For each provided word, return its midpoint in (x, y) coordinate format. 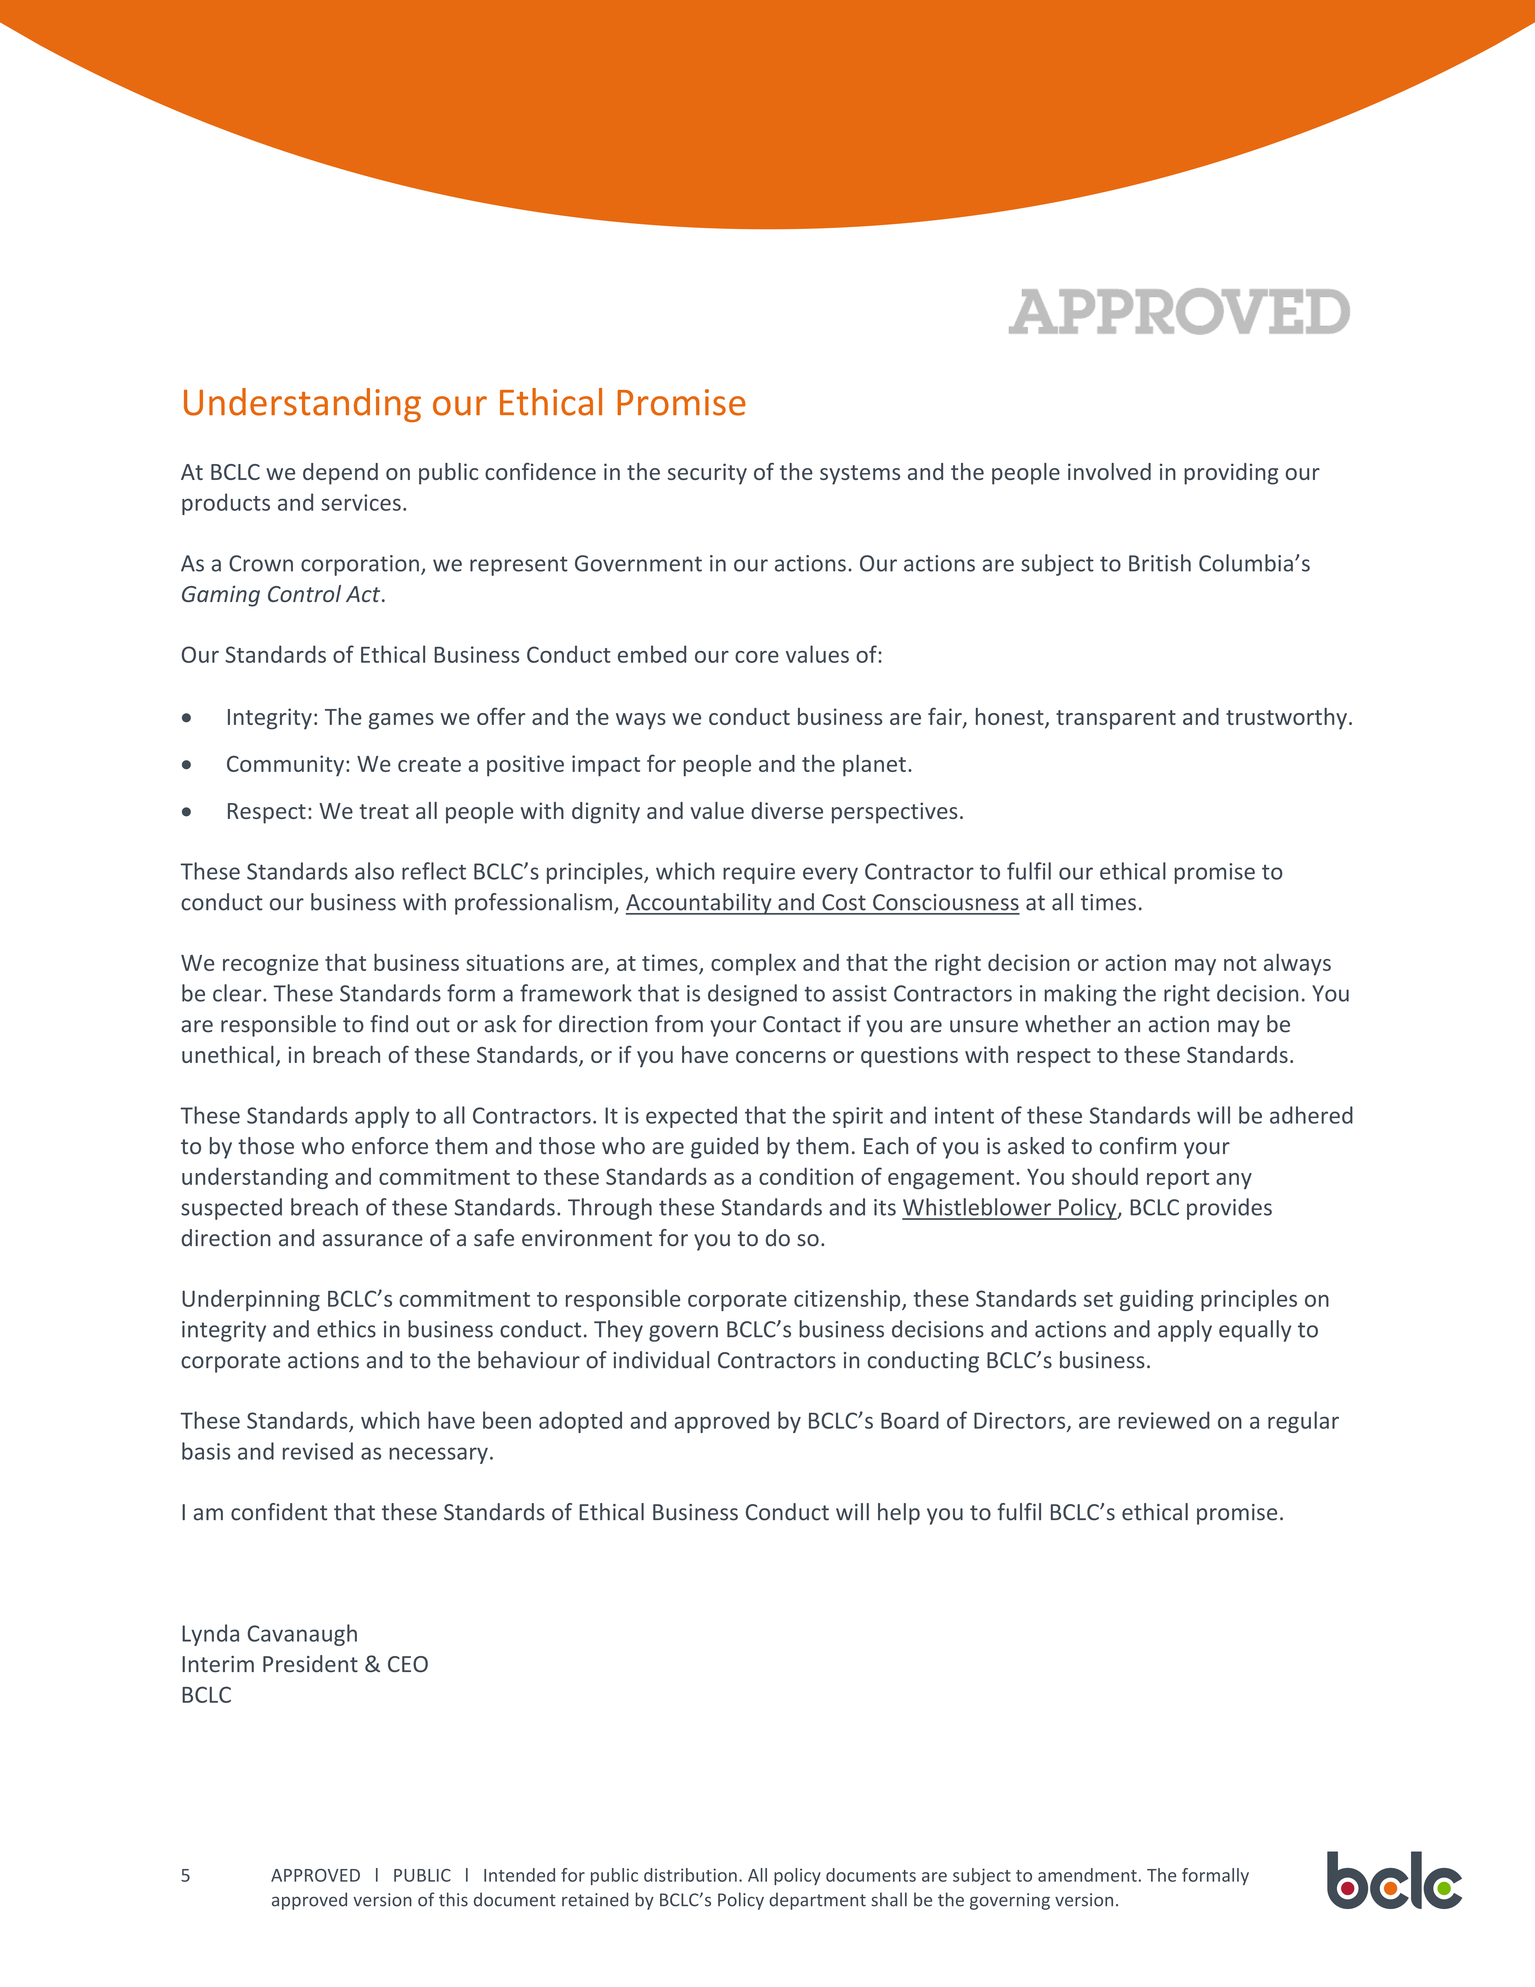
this (453, 1899)
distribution (690, 1875)
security (707, 474)
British (1160, 563)
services (361, 502)
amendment (1087, 1875)
